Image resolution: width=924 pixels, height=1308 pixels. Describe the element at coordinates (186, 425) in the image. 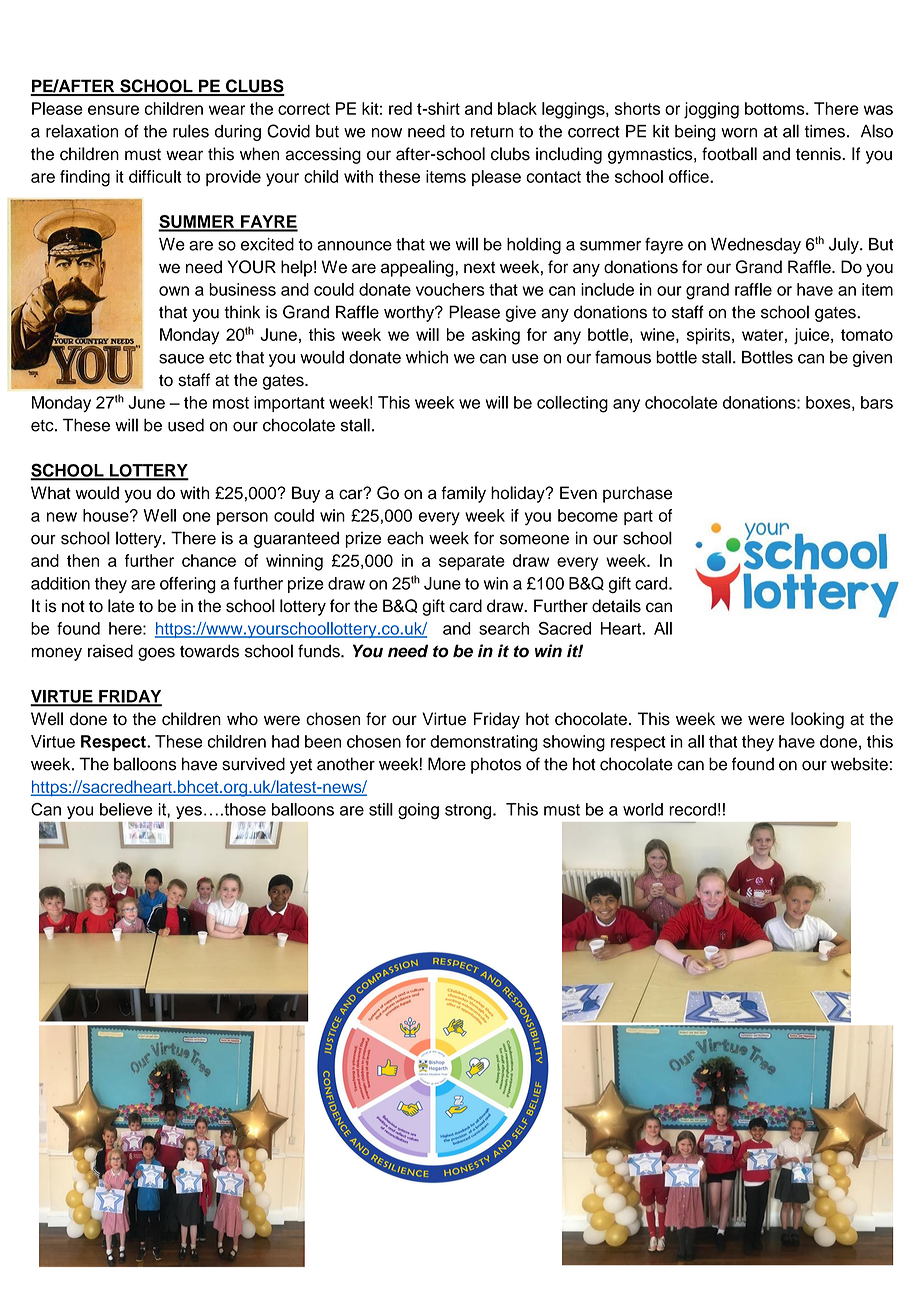

I see `used` at that location.
